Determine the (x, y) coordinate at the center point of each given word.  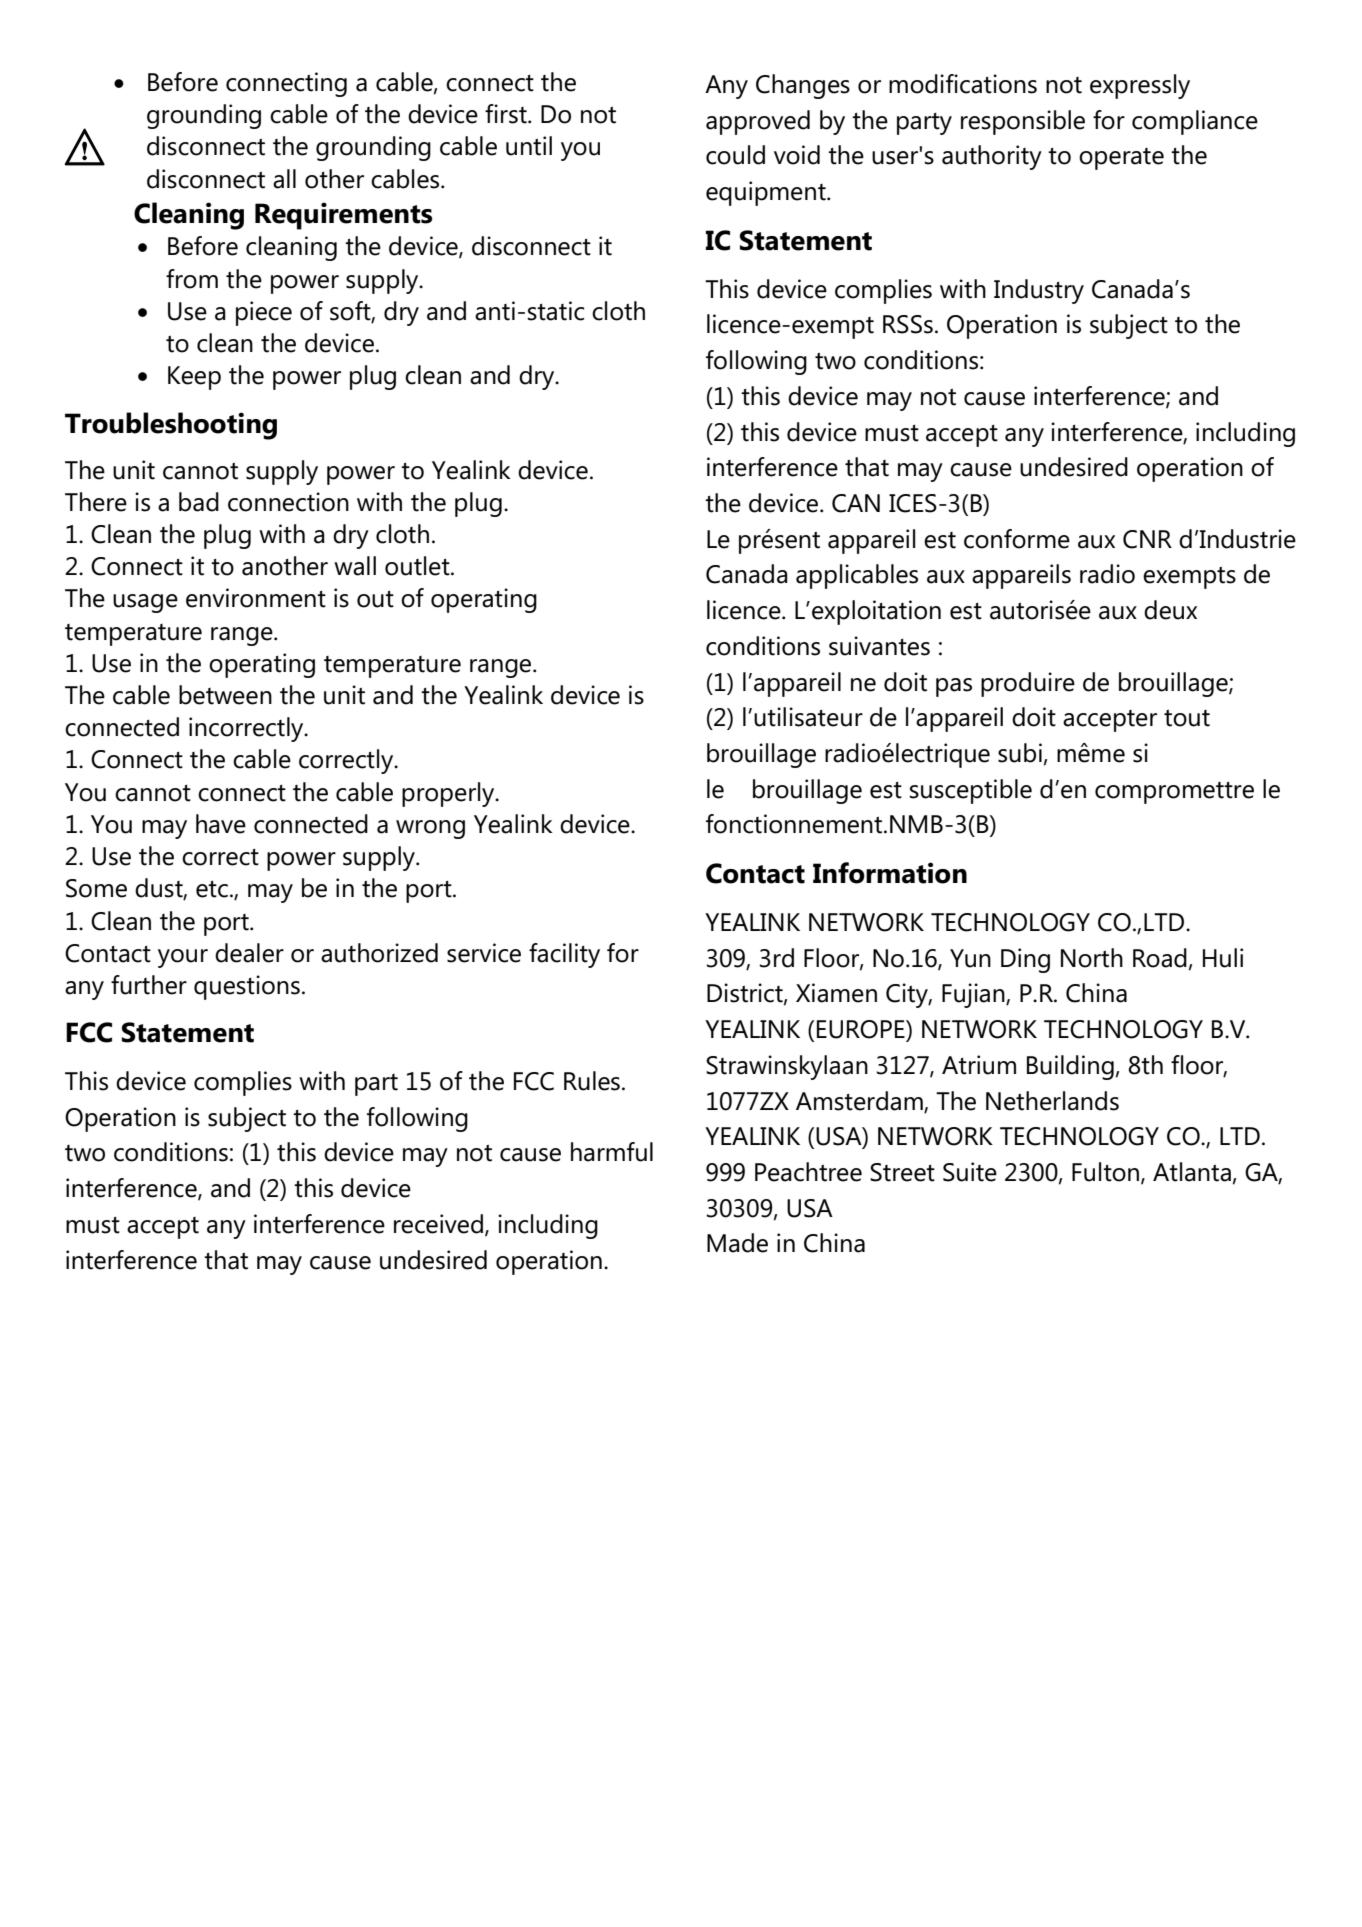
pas (954, 687)
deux (1170, 610)
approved (758, 122)
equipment (767, 193)
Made (737, 1243)
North (1092, 958)
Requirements (343, 216)
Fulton (1107, 1173)
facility (564, 955)
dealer (249, 953)
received (438, 1224)
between (225, 695)
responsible (1023, 122)
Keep (194, 378)
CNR (1147, 539)
